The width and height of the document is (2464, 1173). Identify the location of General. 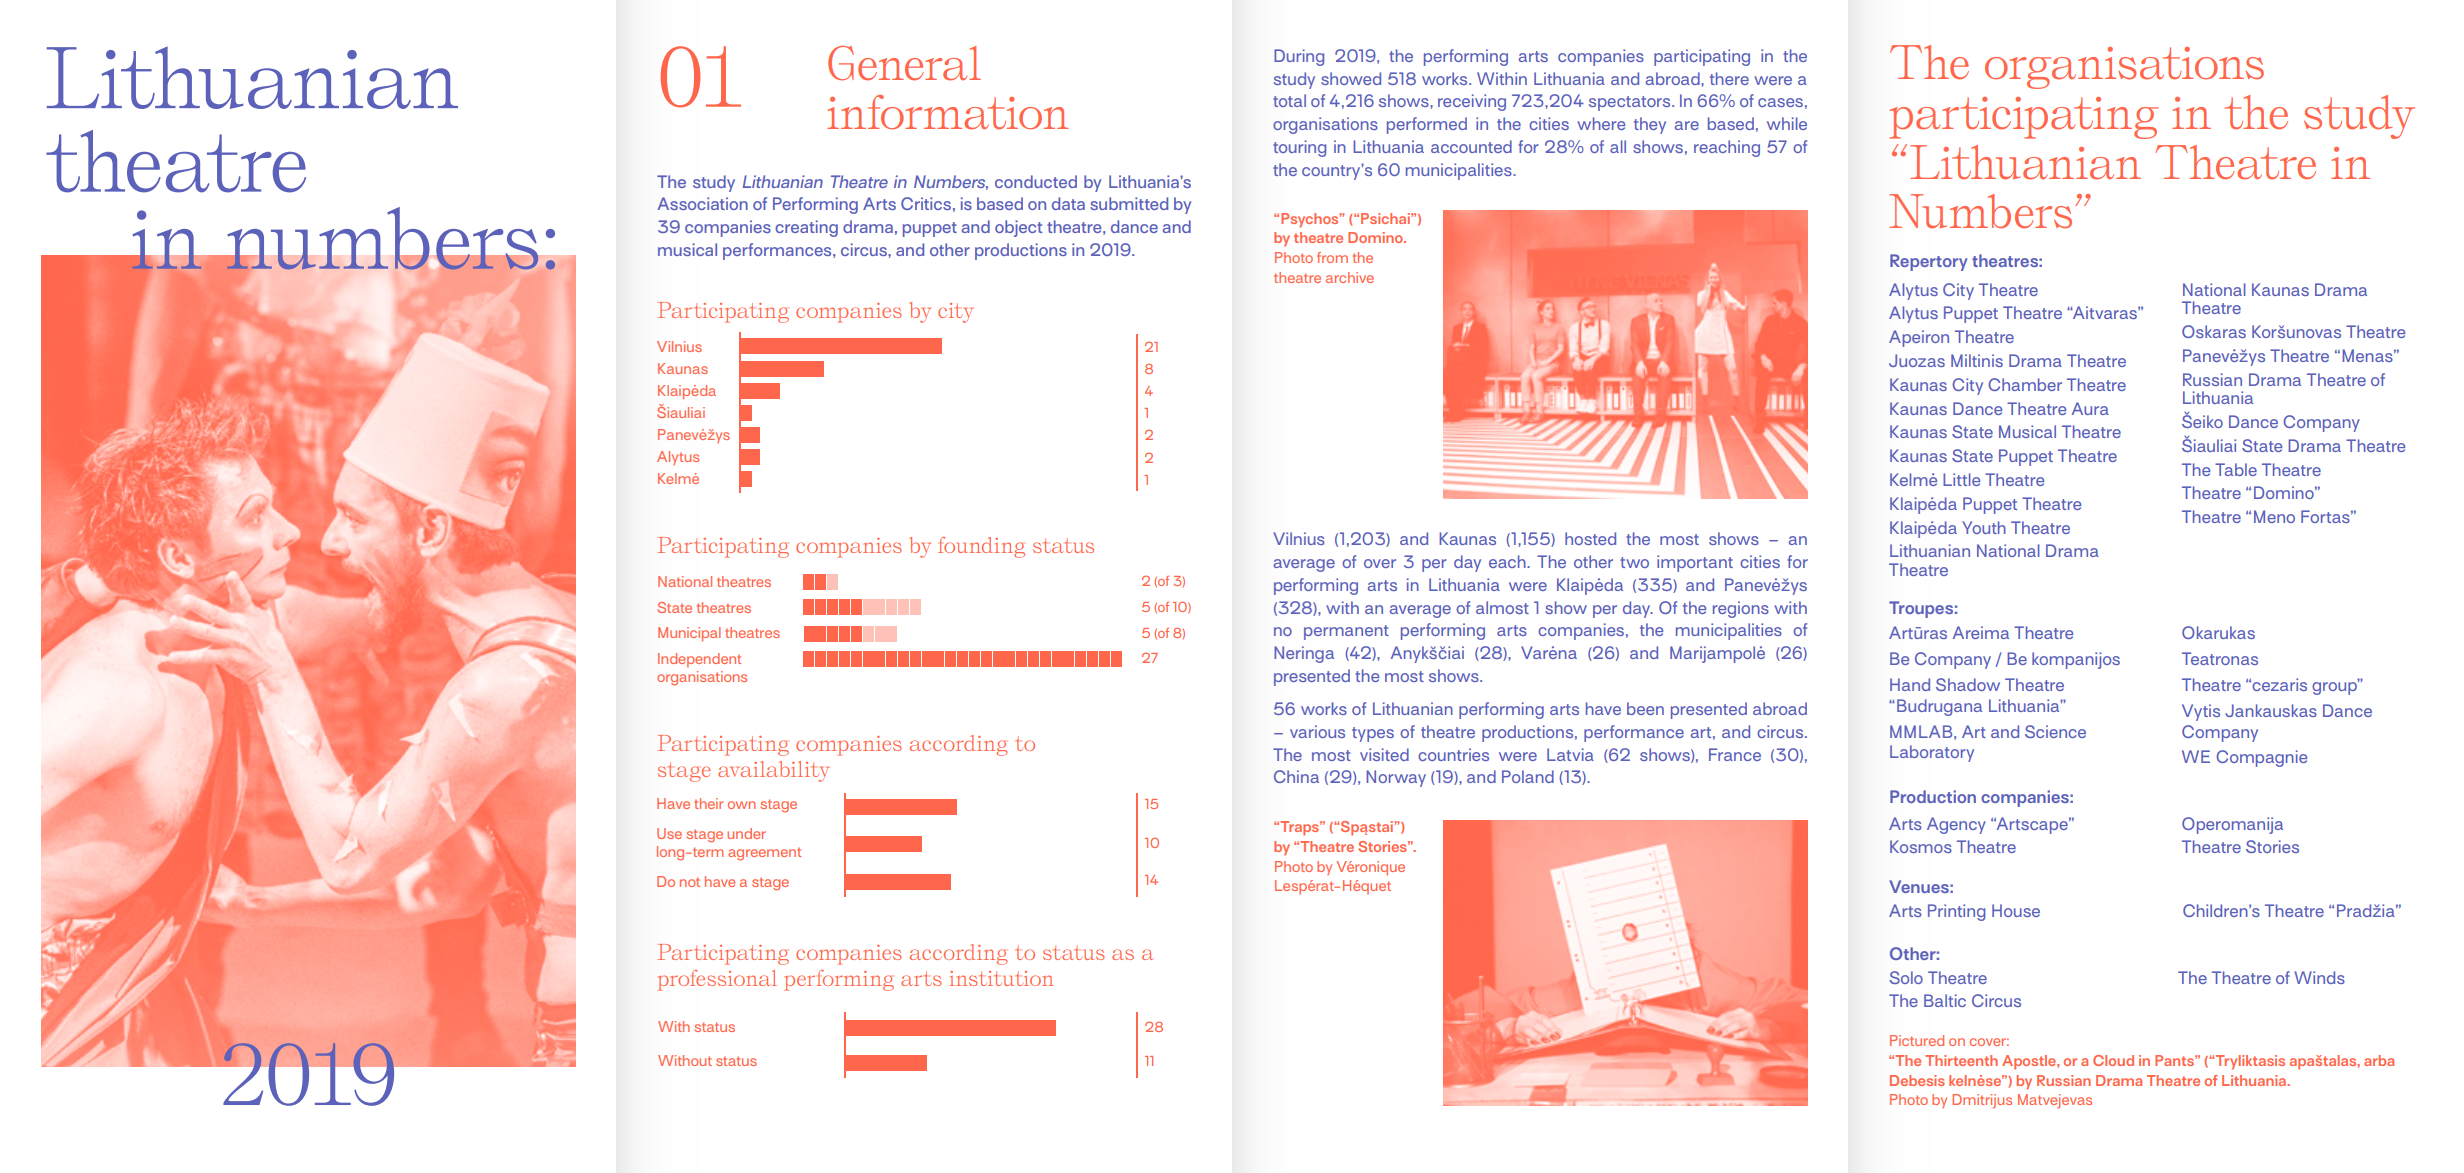
(904, 63).
